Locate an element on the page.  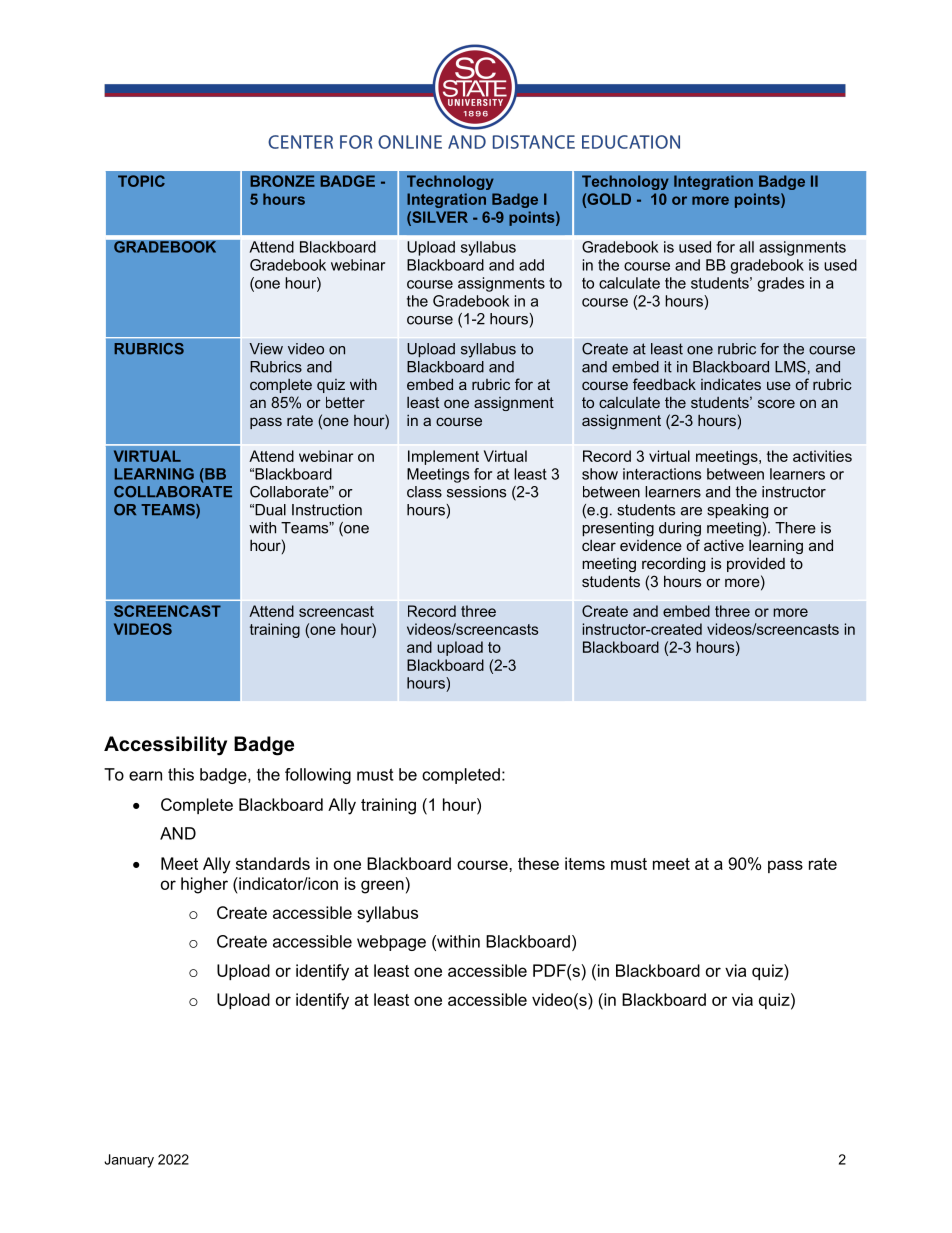
add is located at coordinates (531, 265).
